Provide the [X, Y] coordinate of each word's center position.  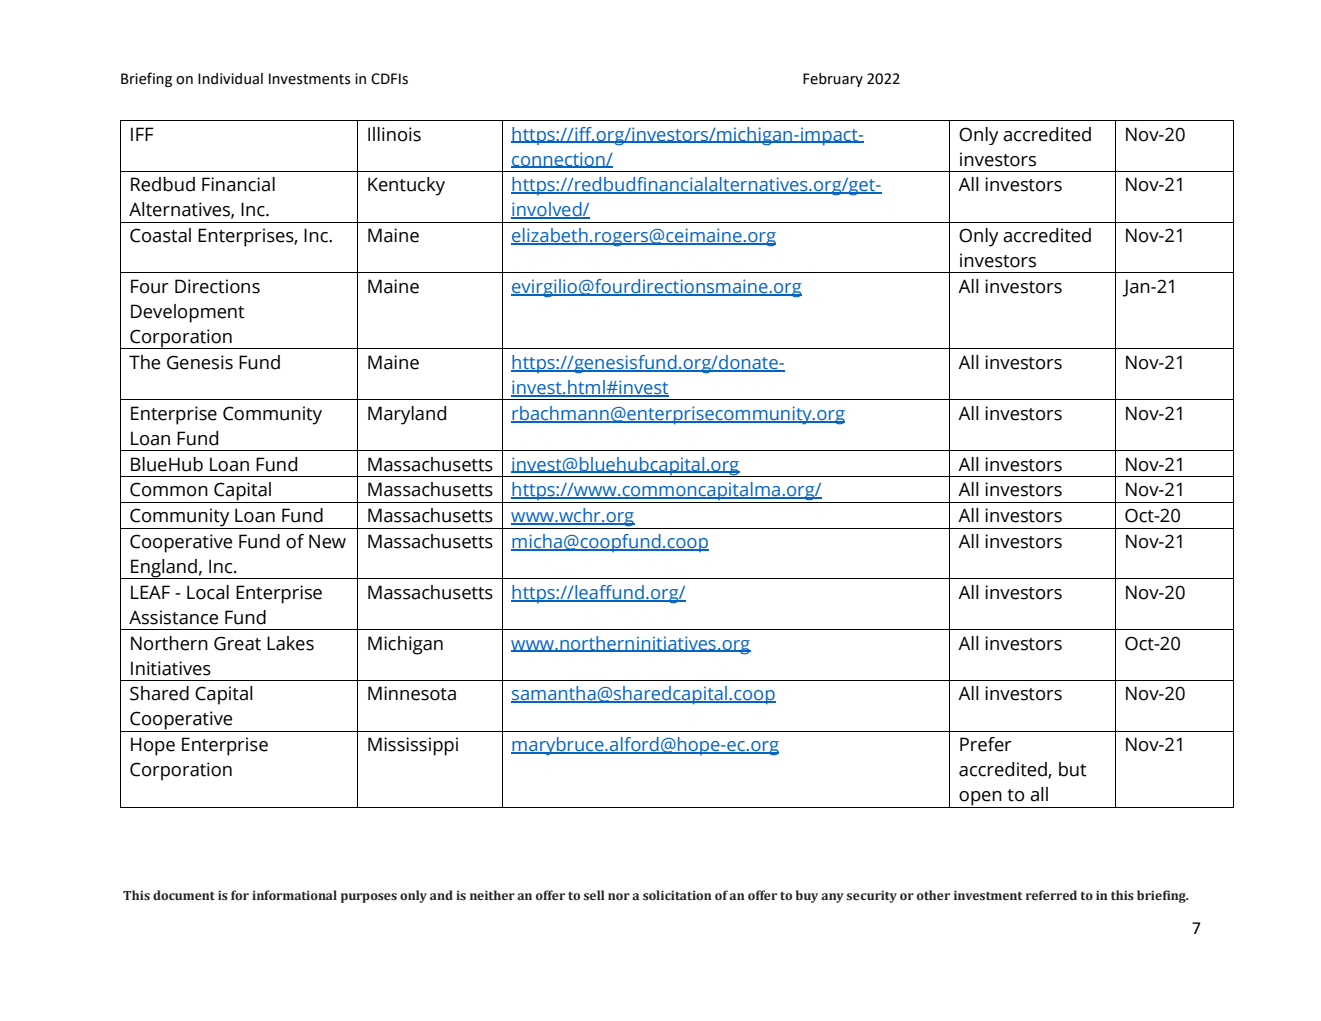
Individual [230, 79]
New [327, 541]
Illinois [394, 134]
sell [594, 895]
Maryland [407, 415]
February [833, 80]
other [933, 895]
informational [294, 895]
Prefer [986, 744]
